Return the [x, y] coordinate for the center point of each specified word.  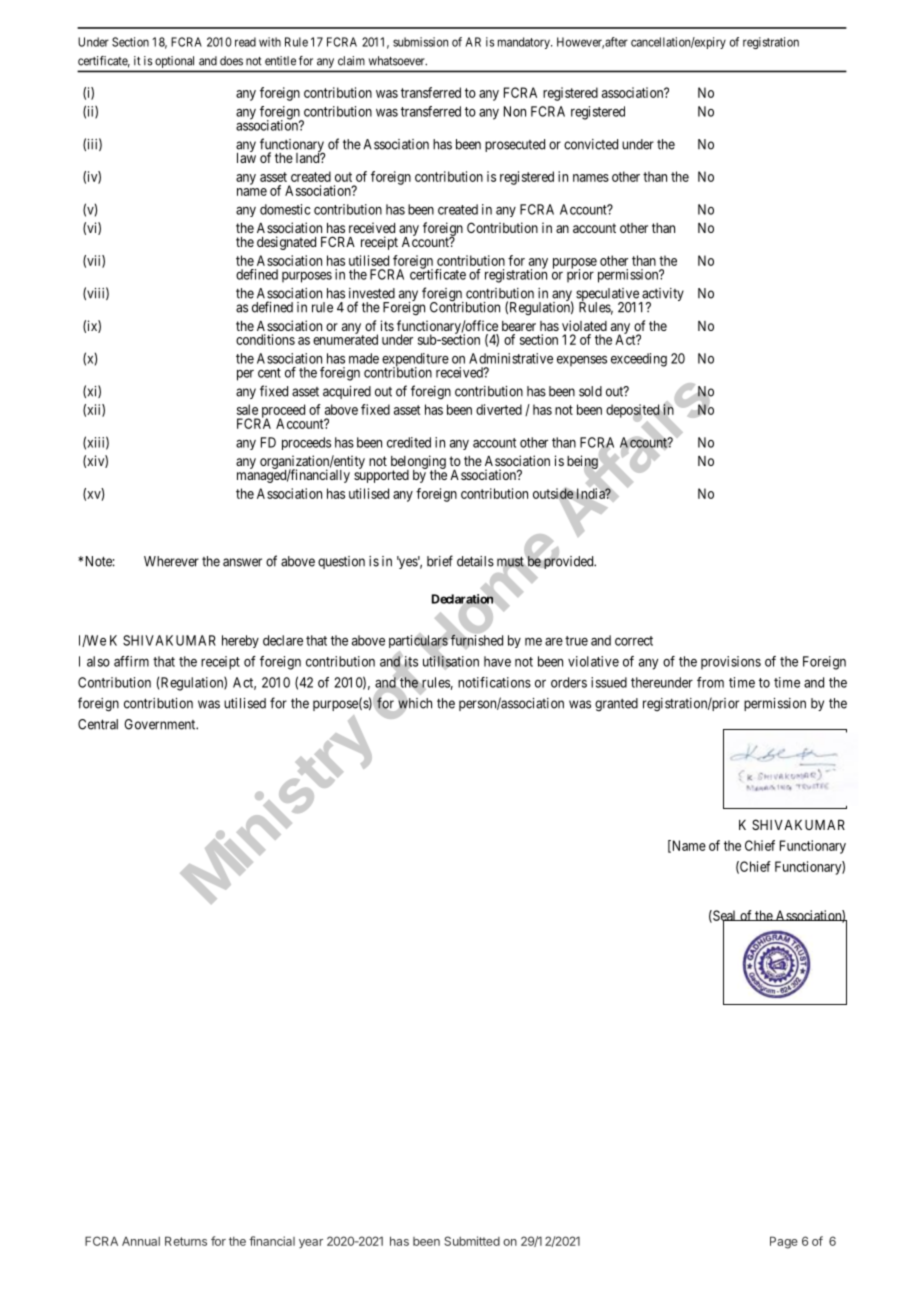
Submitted [472, 1241]
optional [174, 62]
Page [784, 1242]
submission [420, 42]
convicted [591, 144]
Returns [186, 1241]
